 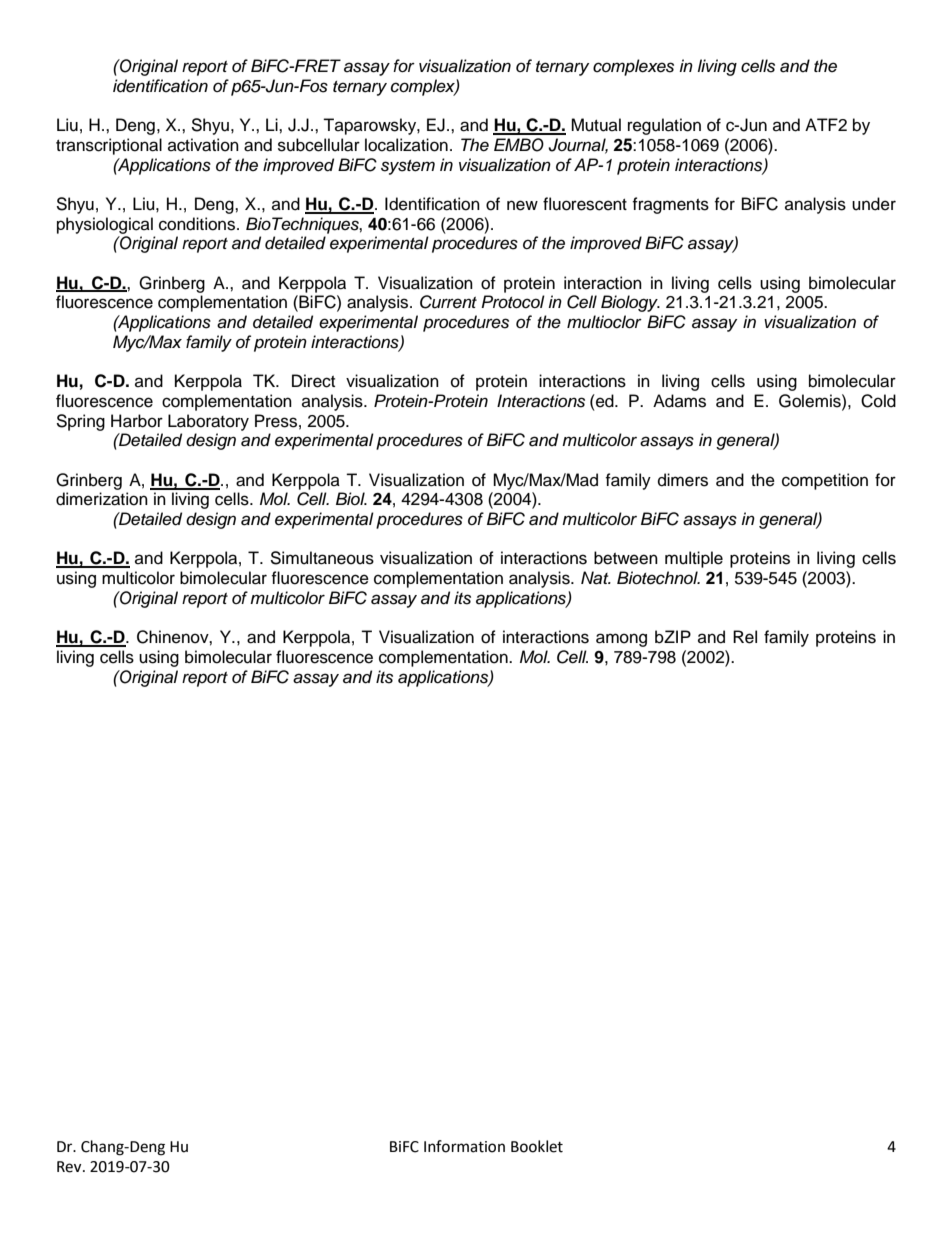 What do you see at coordinates (621, 640) in the document?
I see `among` at bounding box center [621, 640].
